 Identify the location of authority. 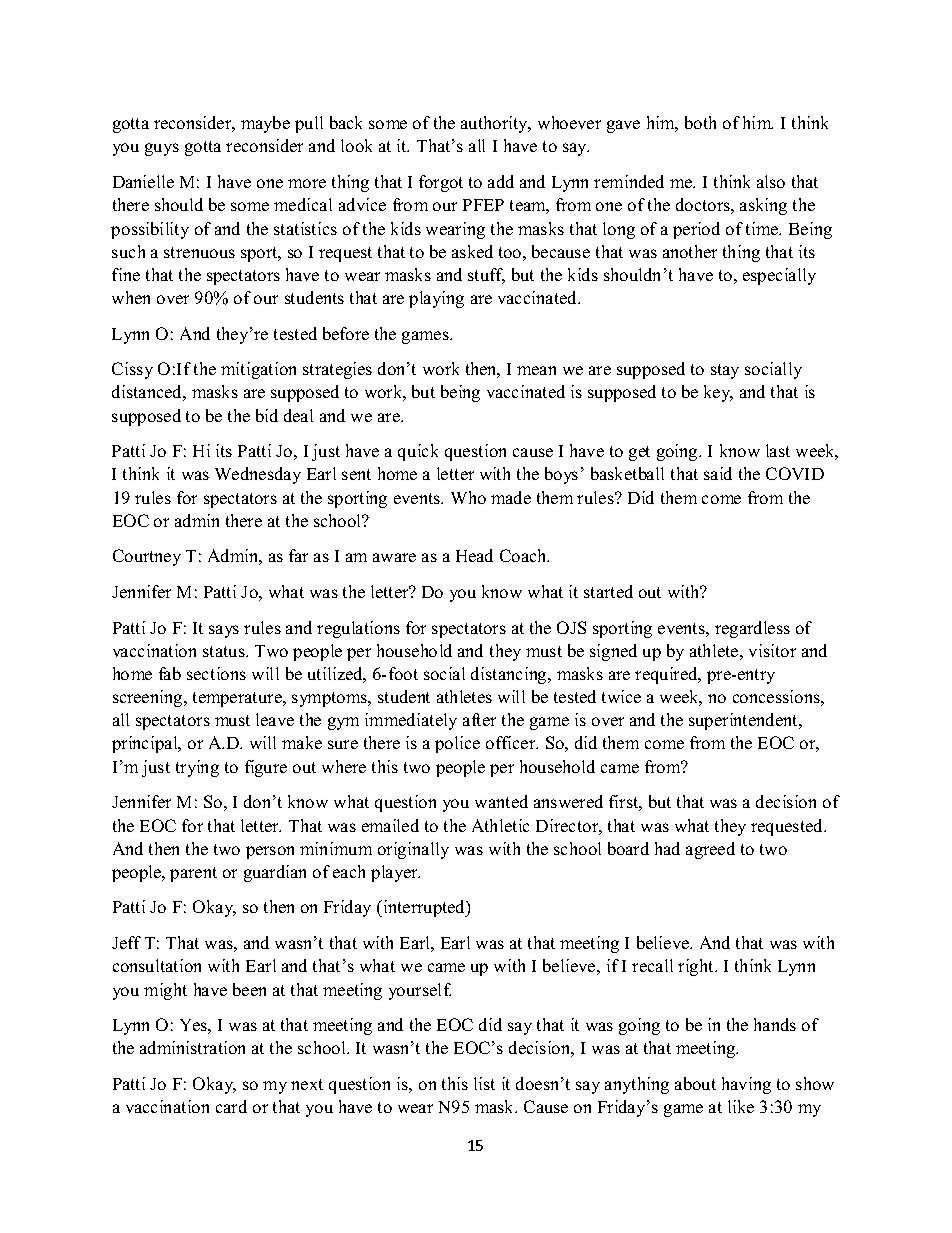
(496, 124).
